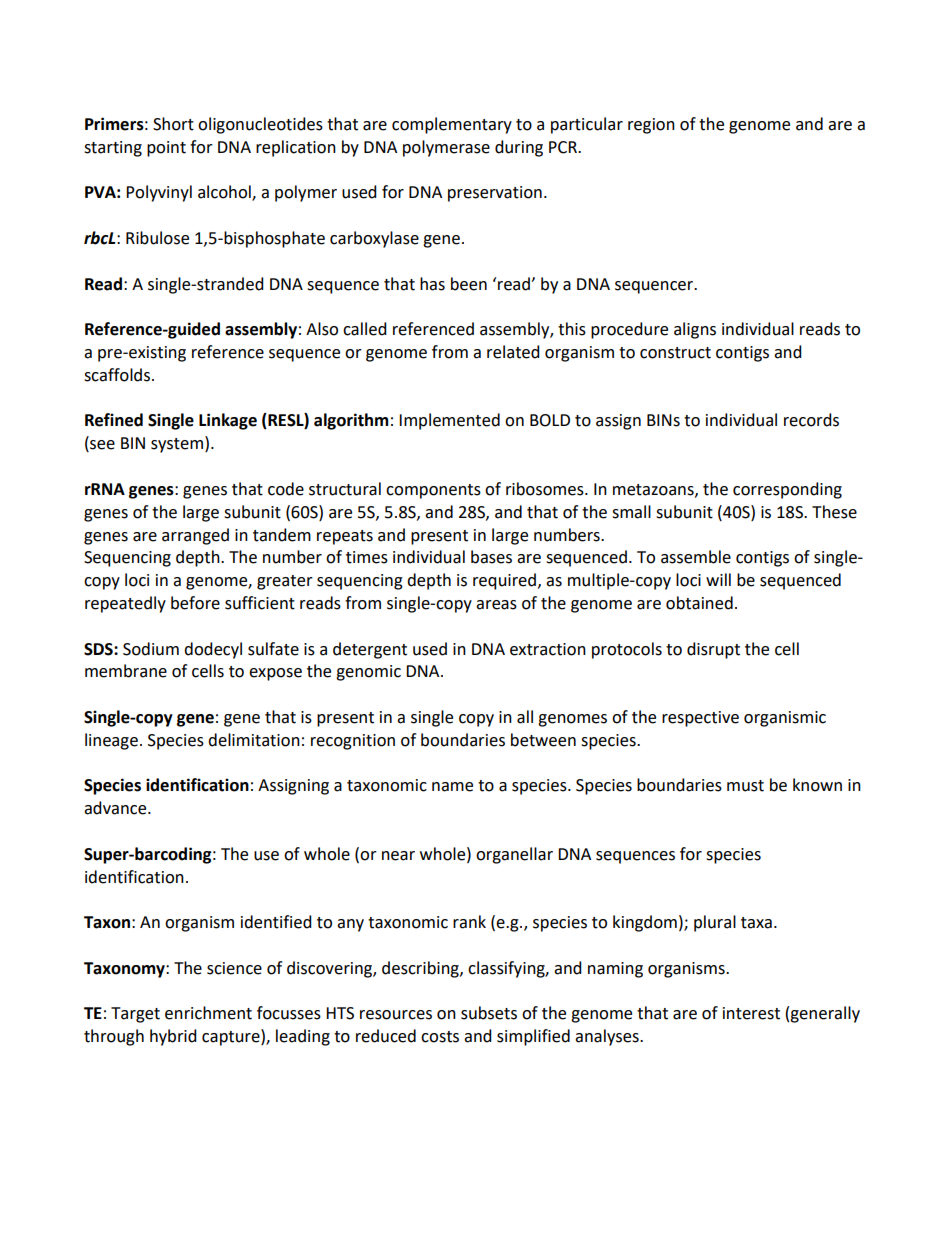  What do you see at coordinates (695, 330) in the screenshot?
I see `aligns` at bounding box center [695, 330].
